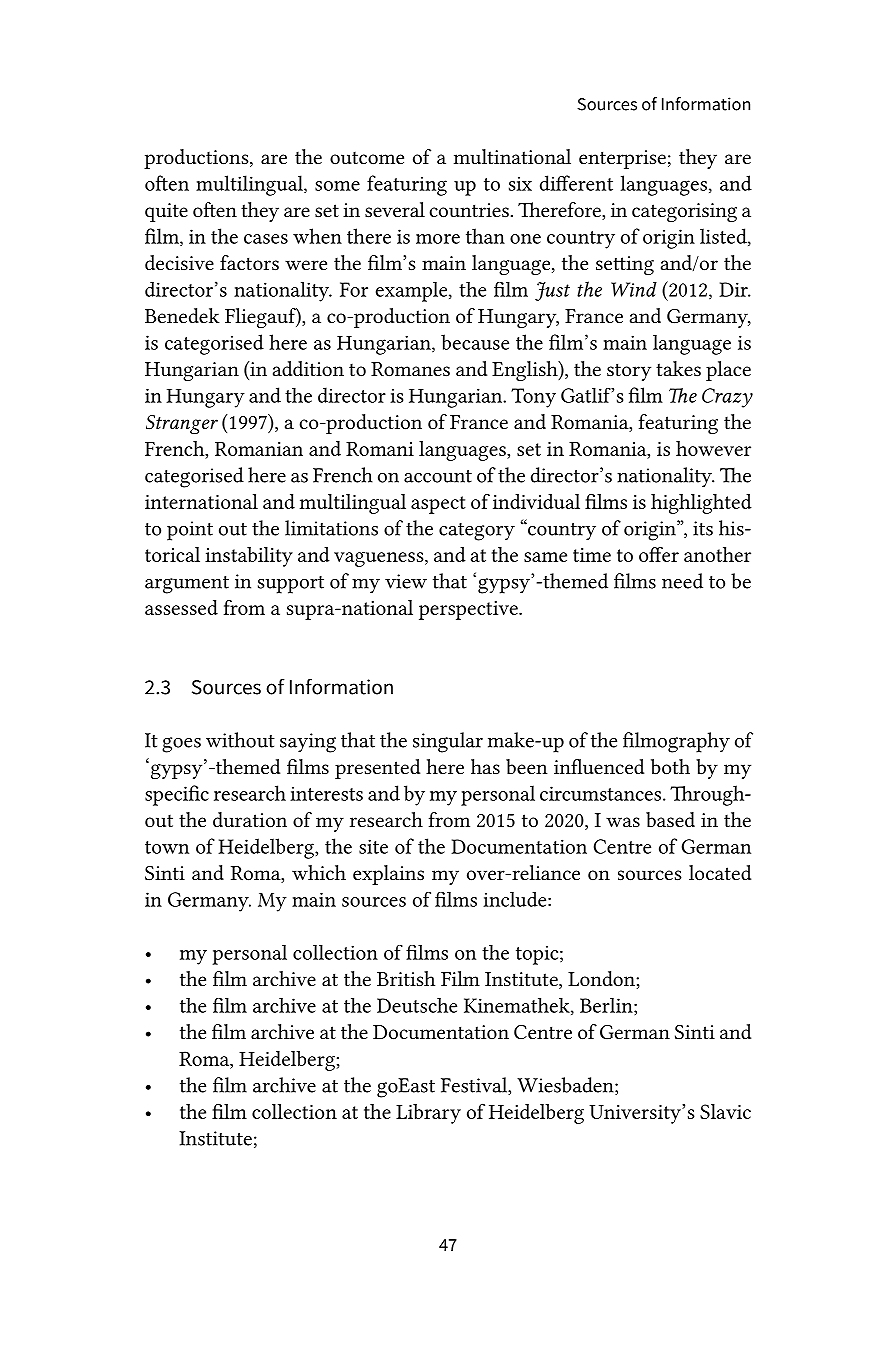 This image has width=896, height=1359. What do you see at coordinates (475, 1086) in the image?
I see `Festival` at bounding box center [475, 1086].
